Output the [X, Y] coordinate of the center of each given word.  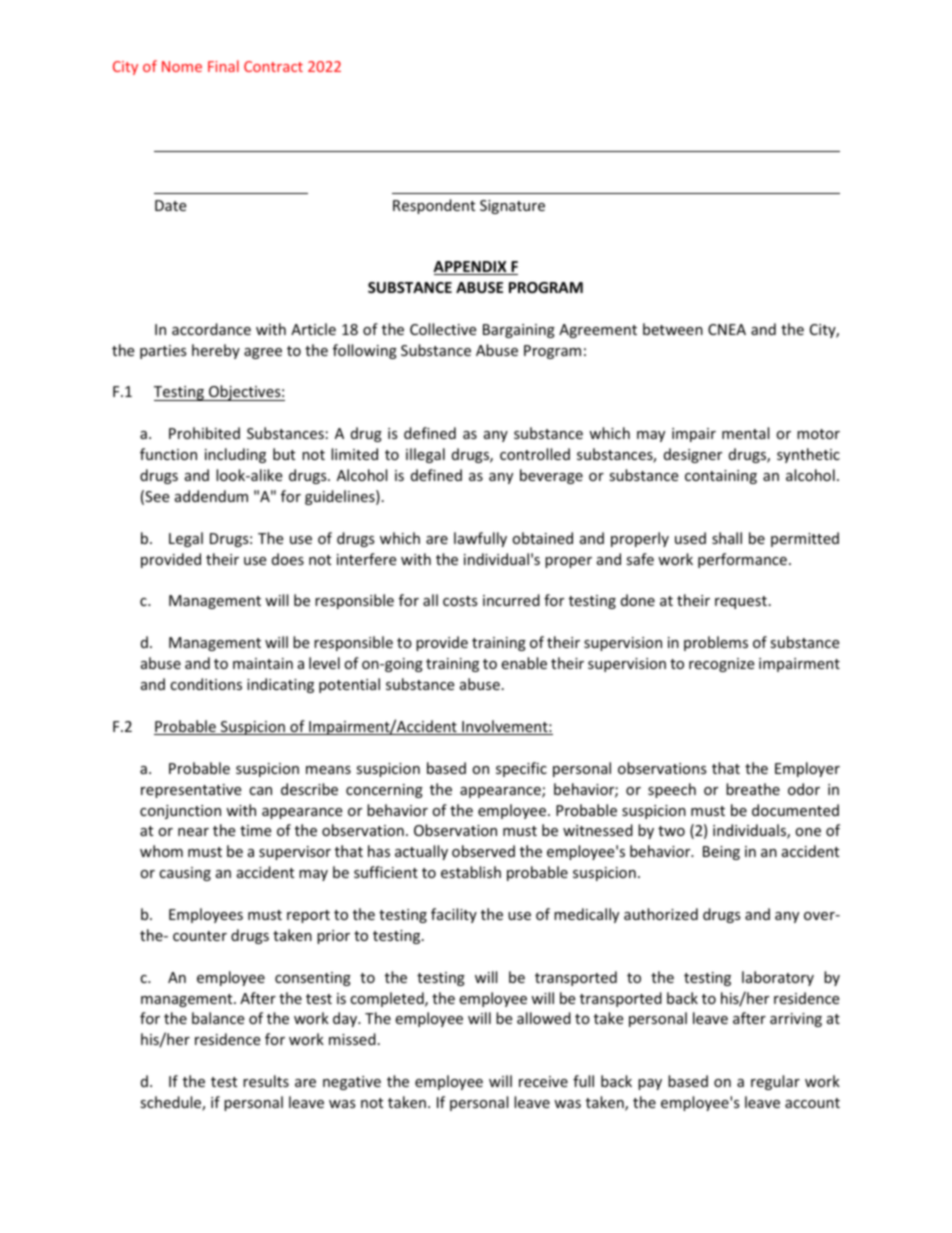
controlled [535, 454]
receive [543, 1081]
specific [521, 769]
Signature [512, 207]
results [266, 1081]
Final [223, 66]
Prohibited [204, 433]
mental [745, 433]
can [260, 791]
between [673, 329]
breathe [753, 789]
